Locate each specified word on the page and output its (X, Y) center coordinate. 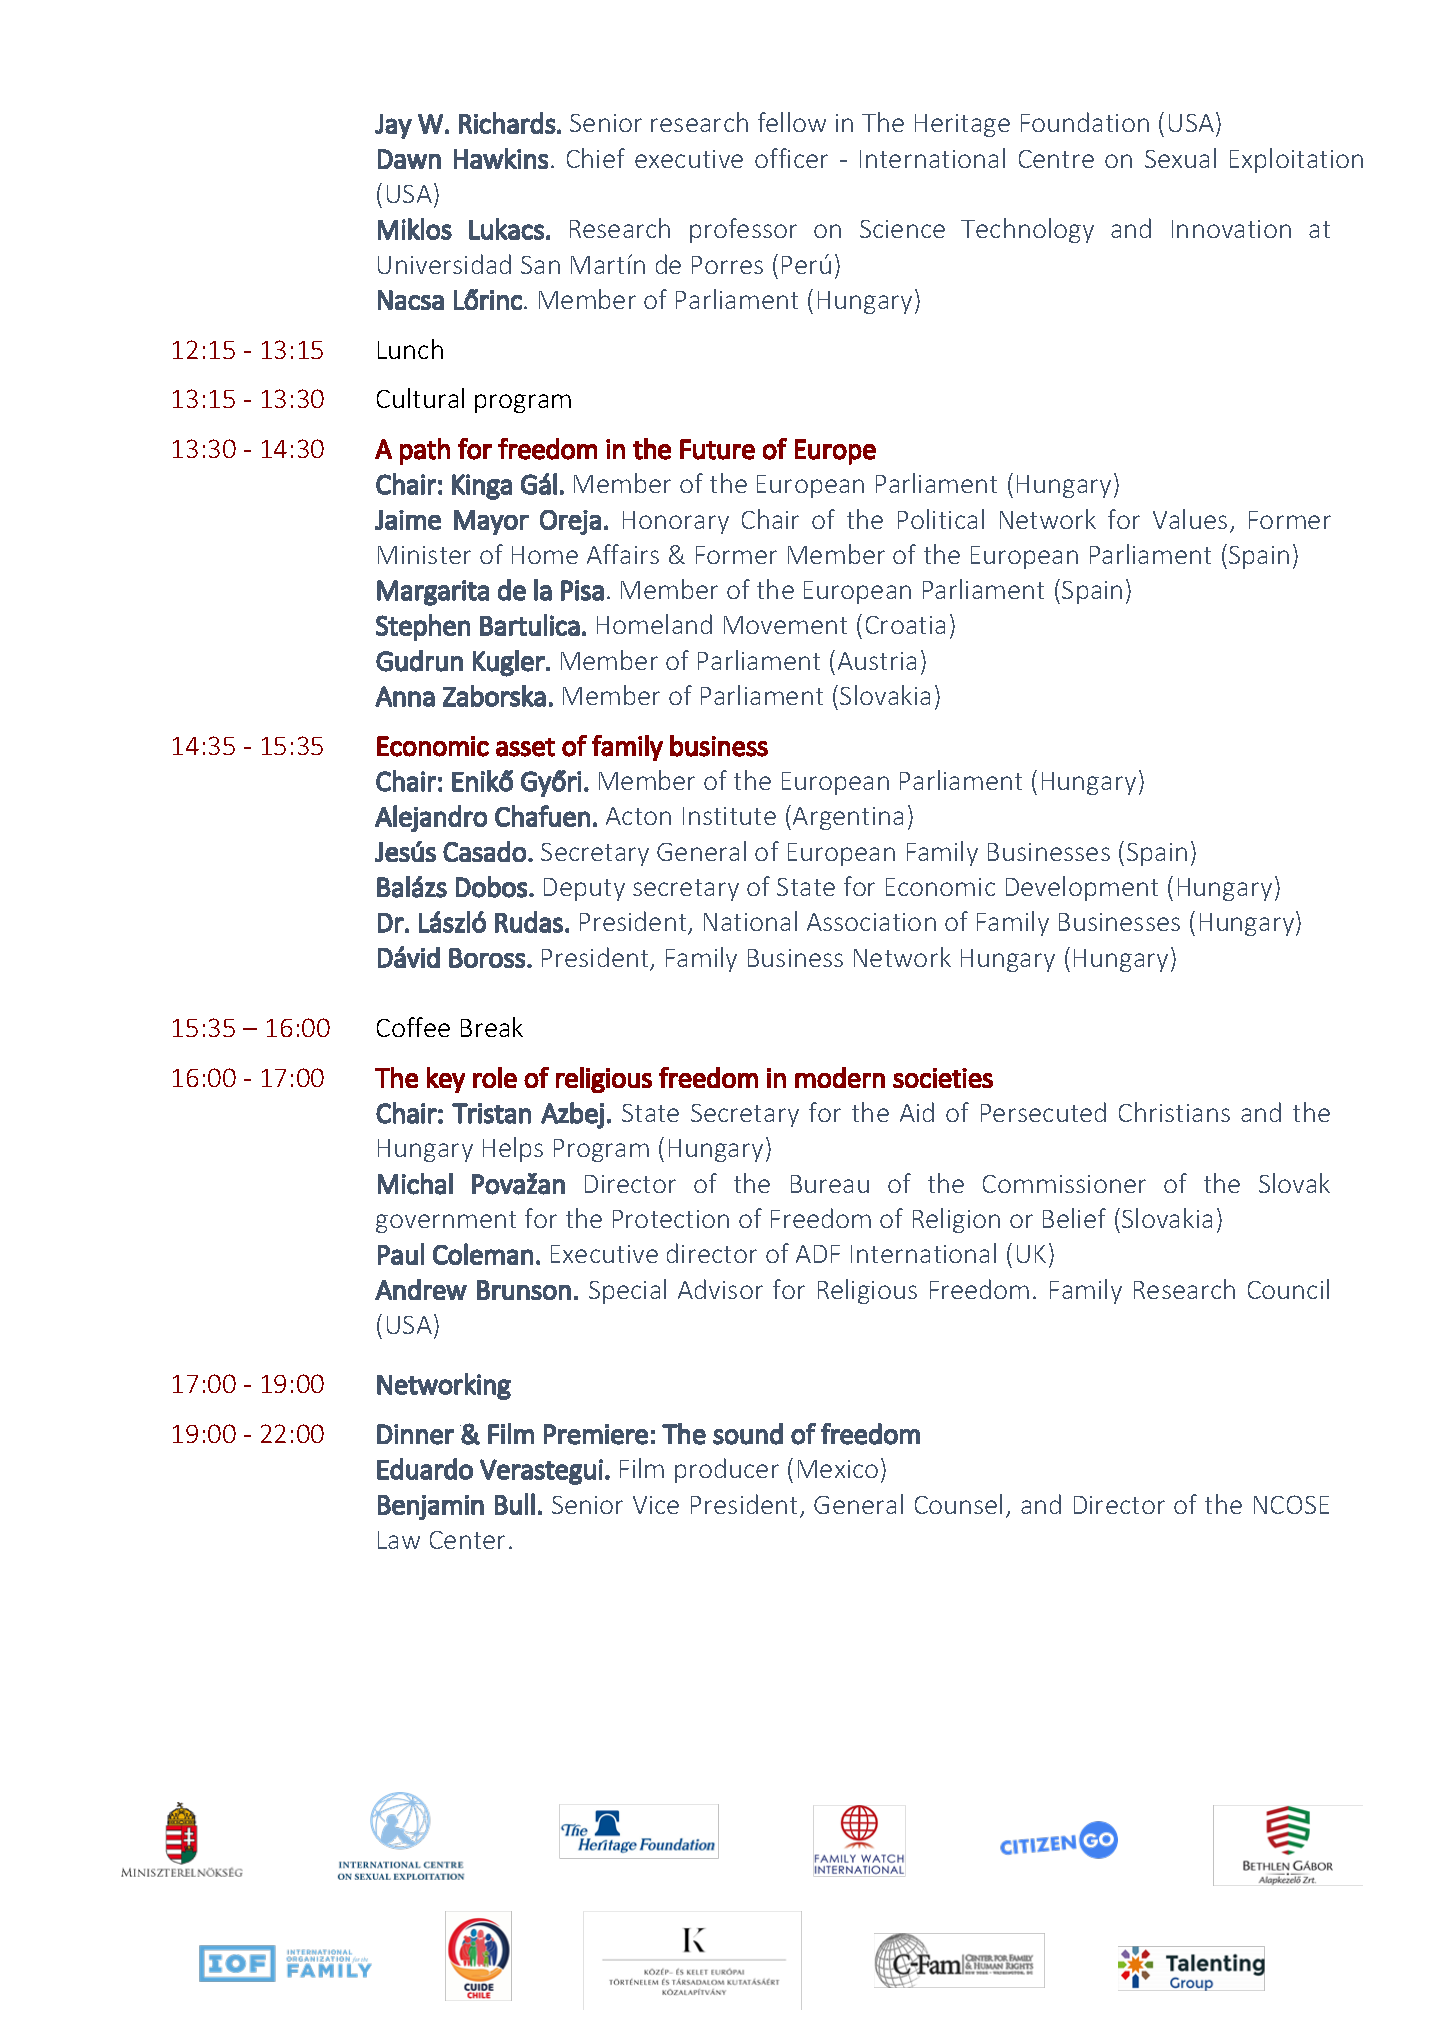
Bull (515, 1504)
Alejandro (431, 818)
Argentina (848, 818)
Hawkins (501, 158)
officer (791, 158)
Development (1082, 888)
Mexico (838, 1469)
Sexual (1180, 158)
